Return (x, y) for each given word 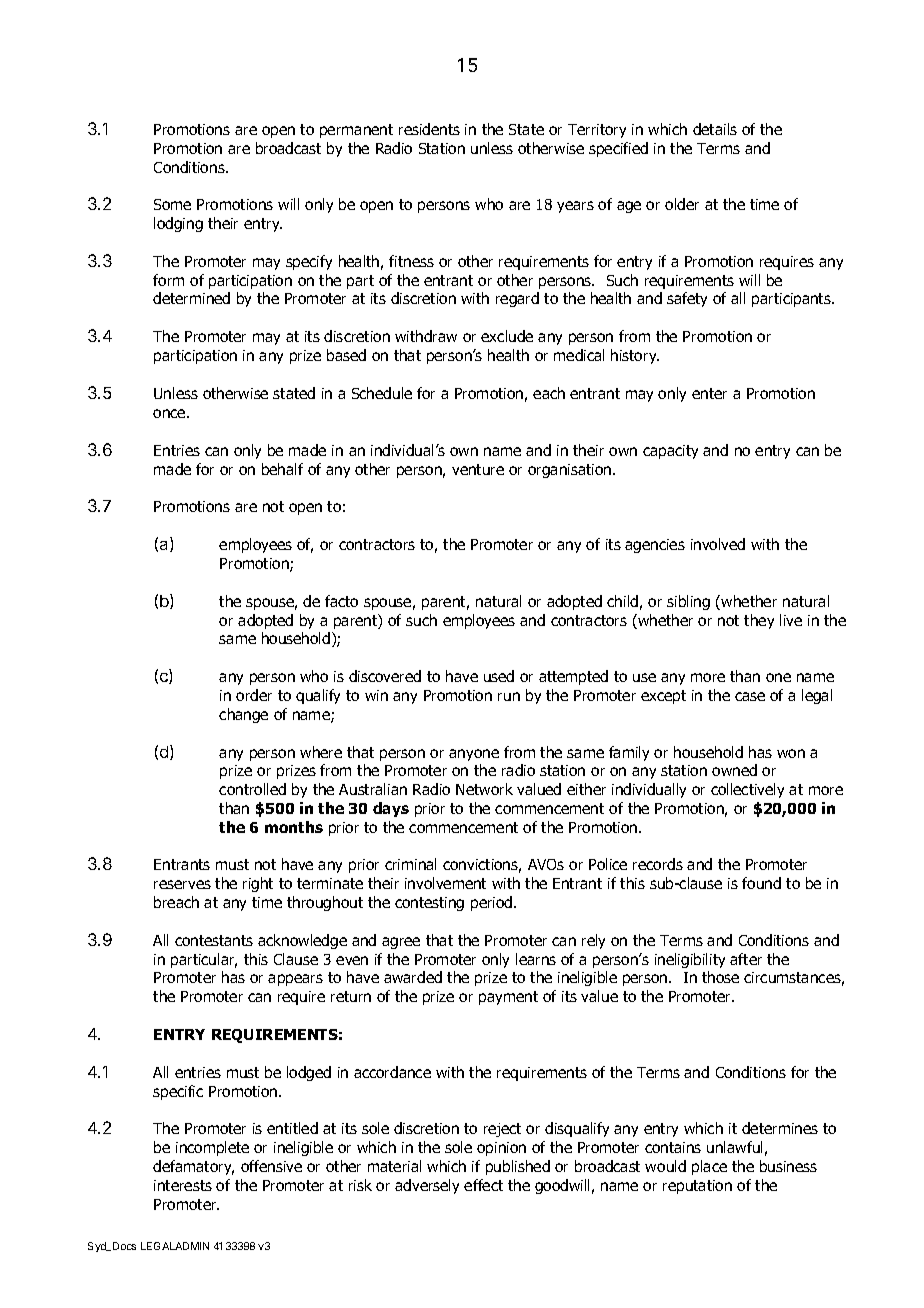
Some (172, 204)
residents (429, 129)
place (709, 1167)
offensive (271, 1166)
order (254, 695)
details (715, 129)
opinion (501, 1149)
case (750, 696)
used (499, 676)
